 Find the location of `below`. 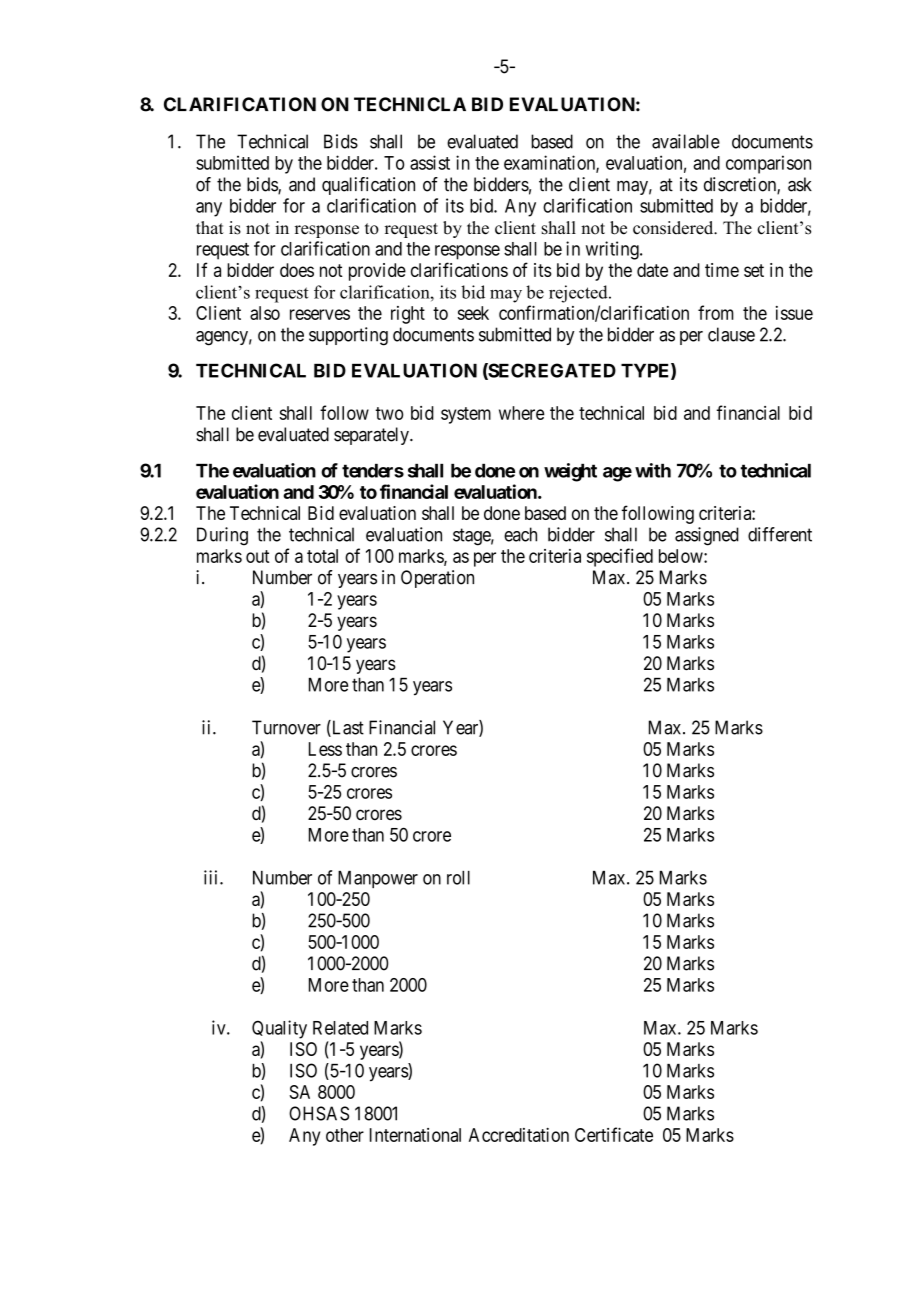

below is located at coordinates (682, 556).
